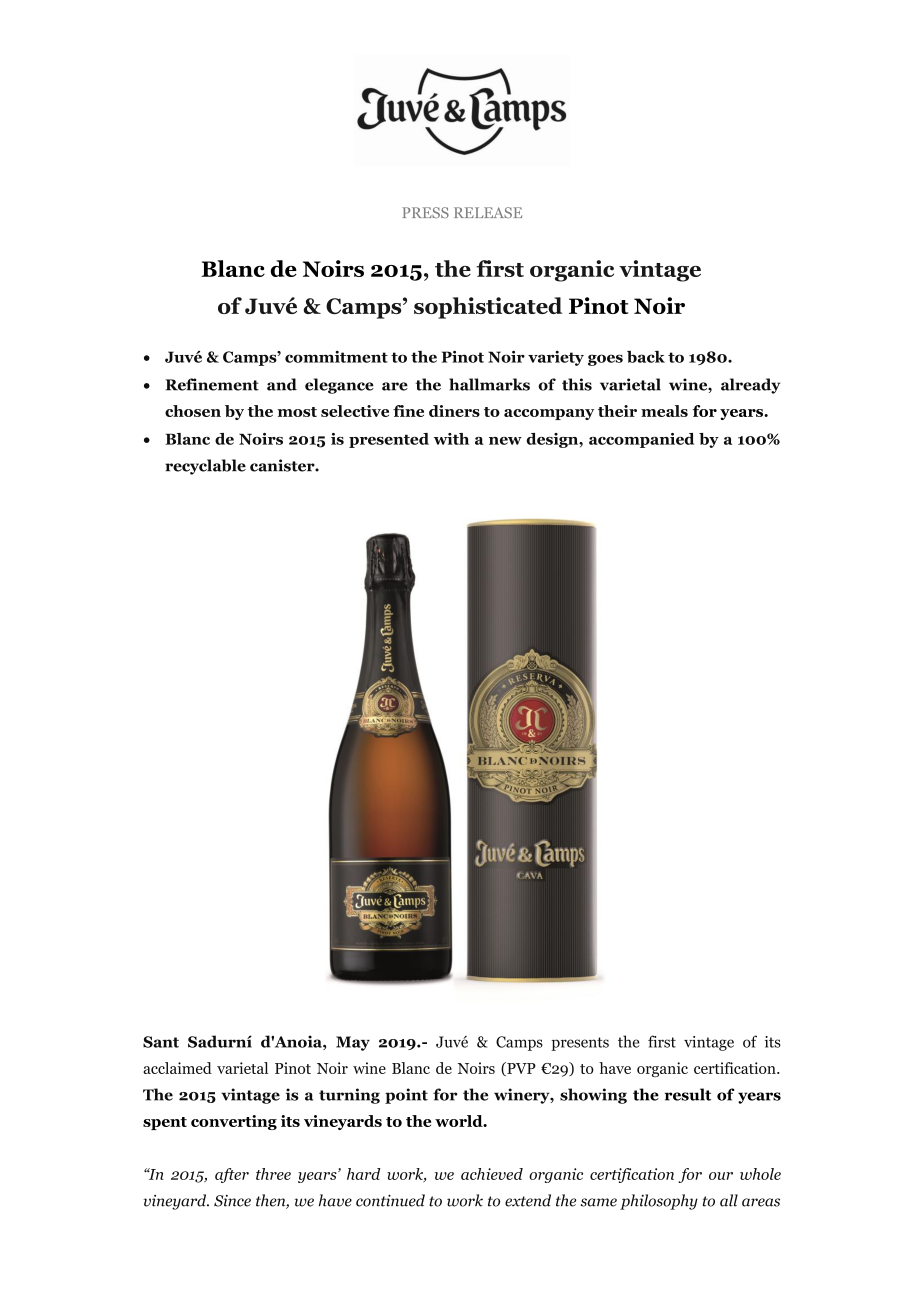  Describe the element at coordinates (205, 467) in the screenshot. I see `recyclable` at that location.
